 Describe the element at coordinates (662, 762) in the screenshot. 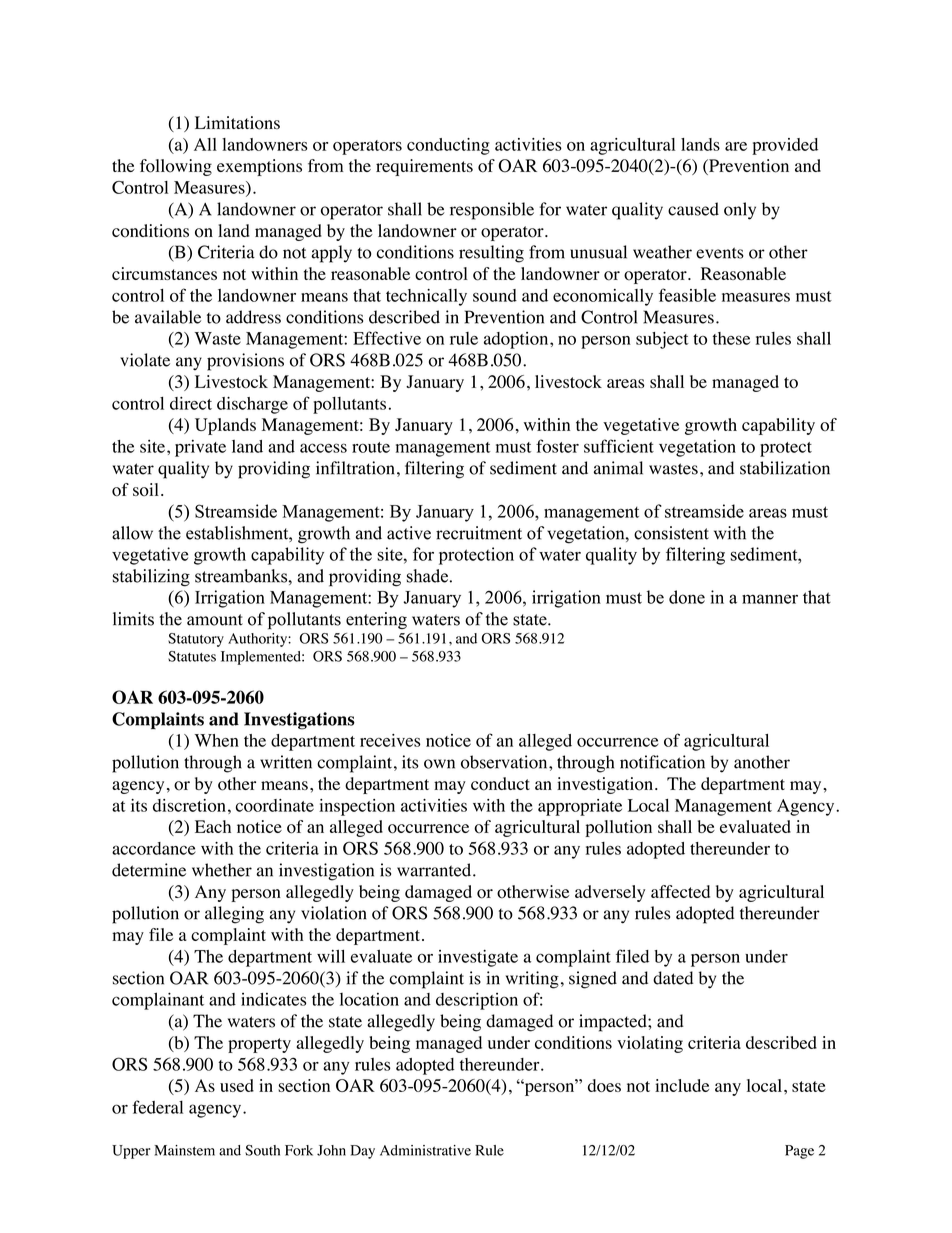

I see `notification` at that location.
